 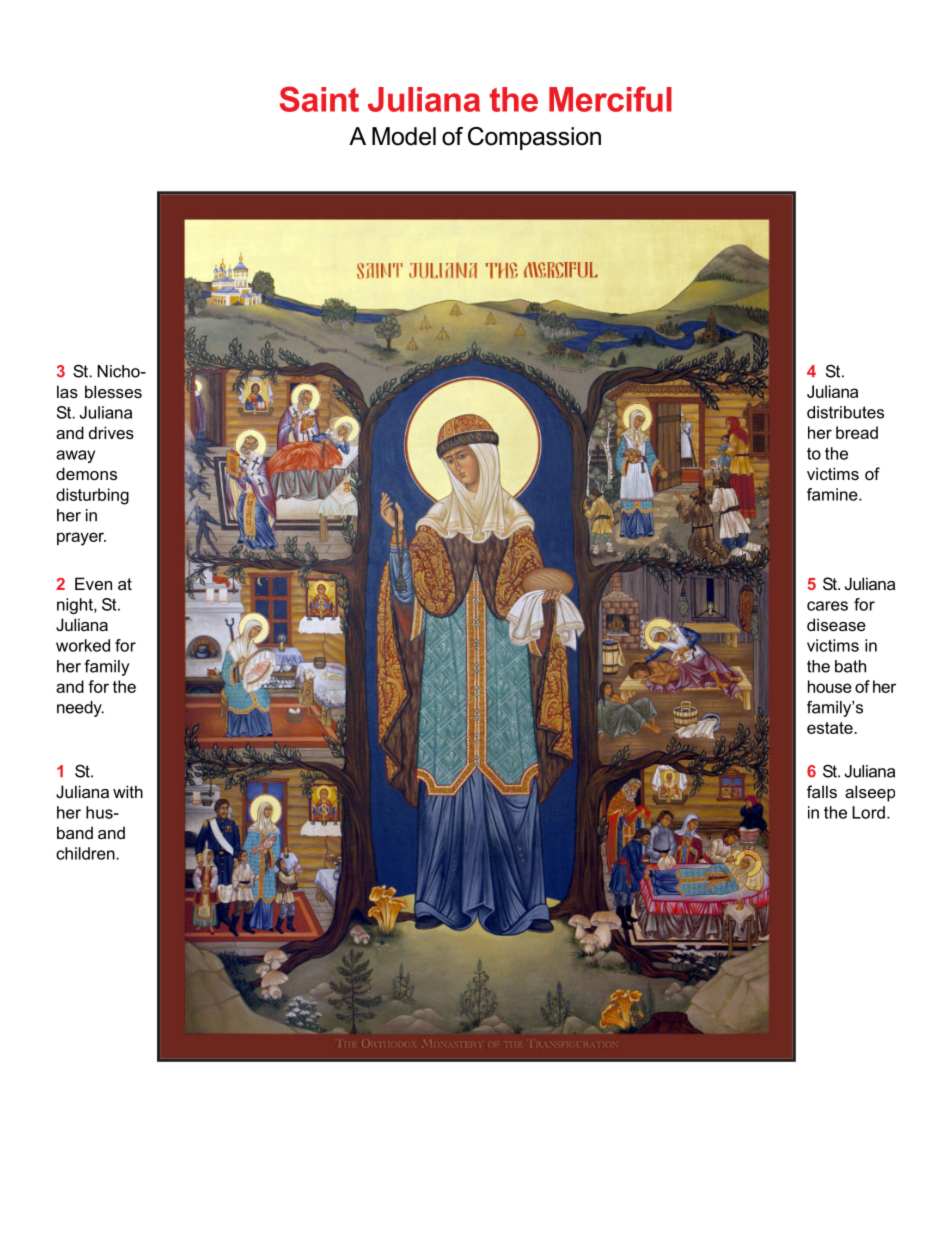 What do you see at coordinates (128, 791) in the screenshot?
I see `with` at bounding box center [128, 791].
